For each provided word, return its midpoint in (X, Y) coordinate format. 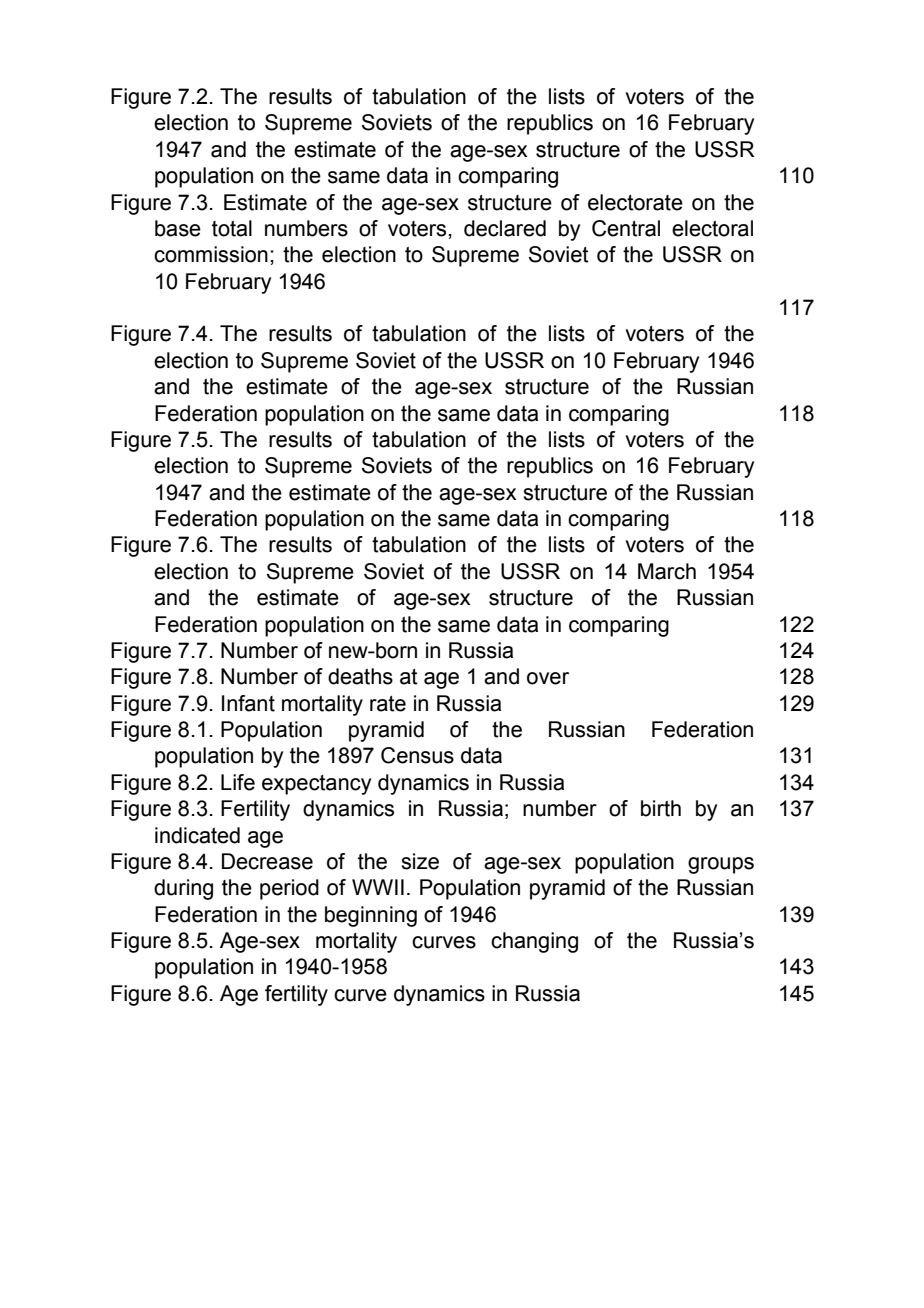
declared (505, 228)
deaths (360, 676)
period (289, 889)
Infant (248, 703)
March (667, 571)
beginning (371, 916)
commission (211, 254)
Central (626, 228)
